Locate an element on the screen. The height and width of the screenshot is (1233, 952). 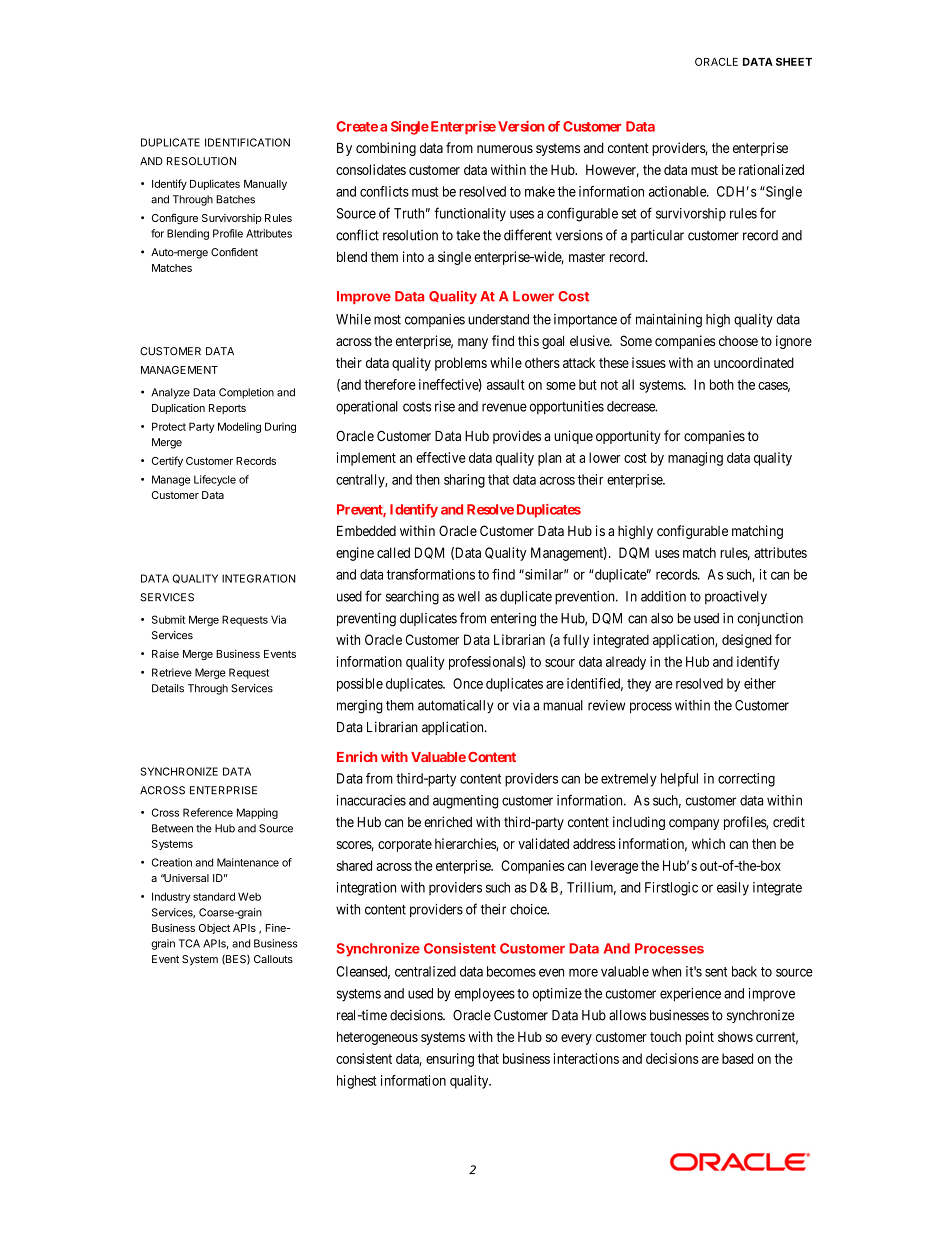
proactively is located at coordinates (736, 598).
